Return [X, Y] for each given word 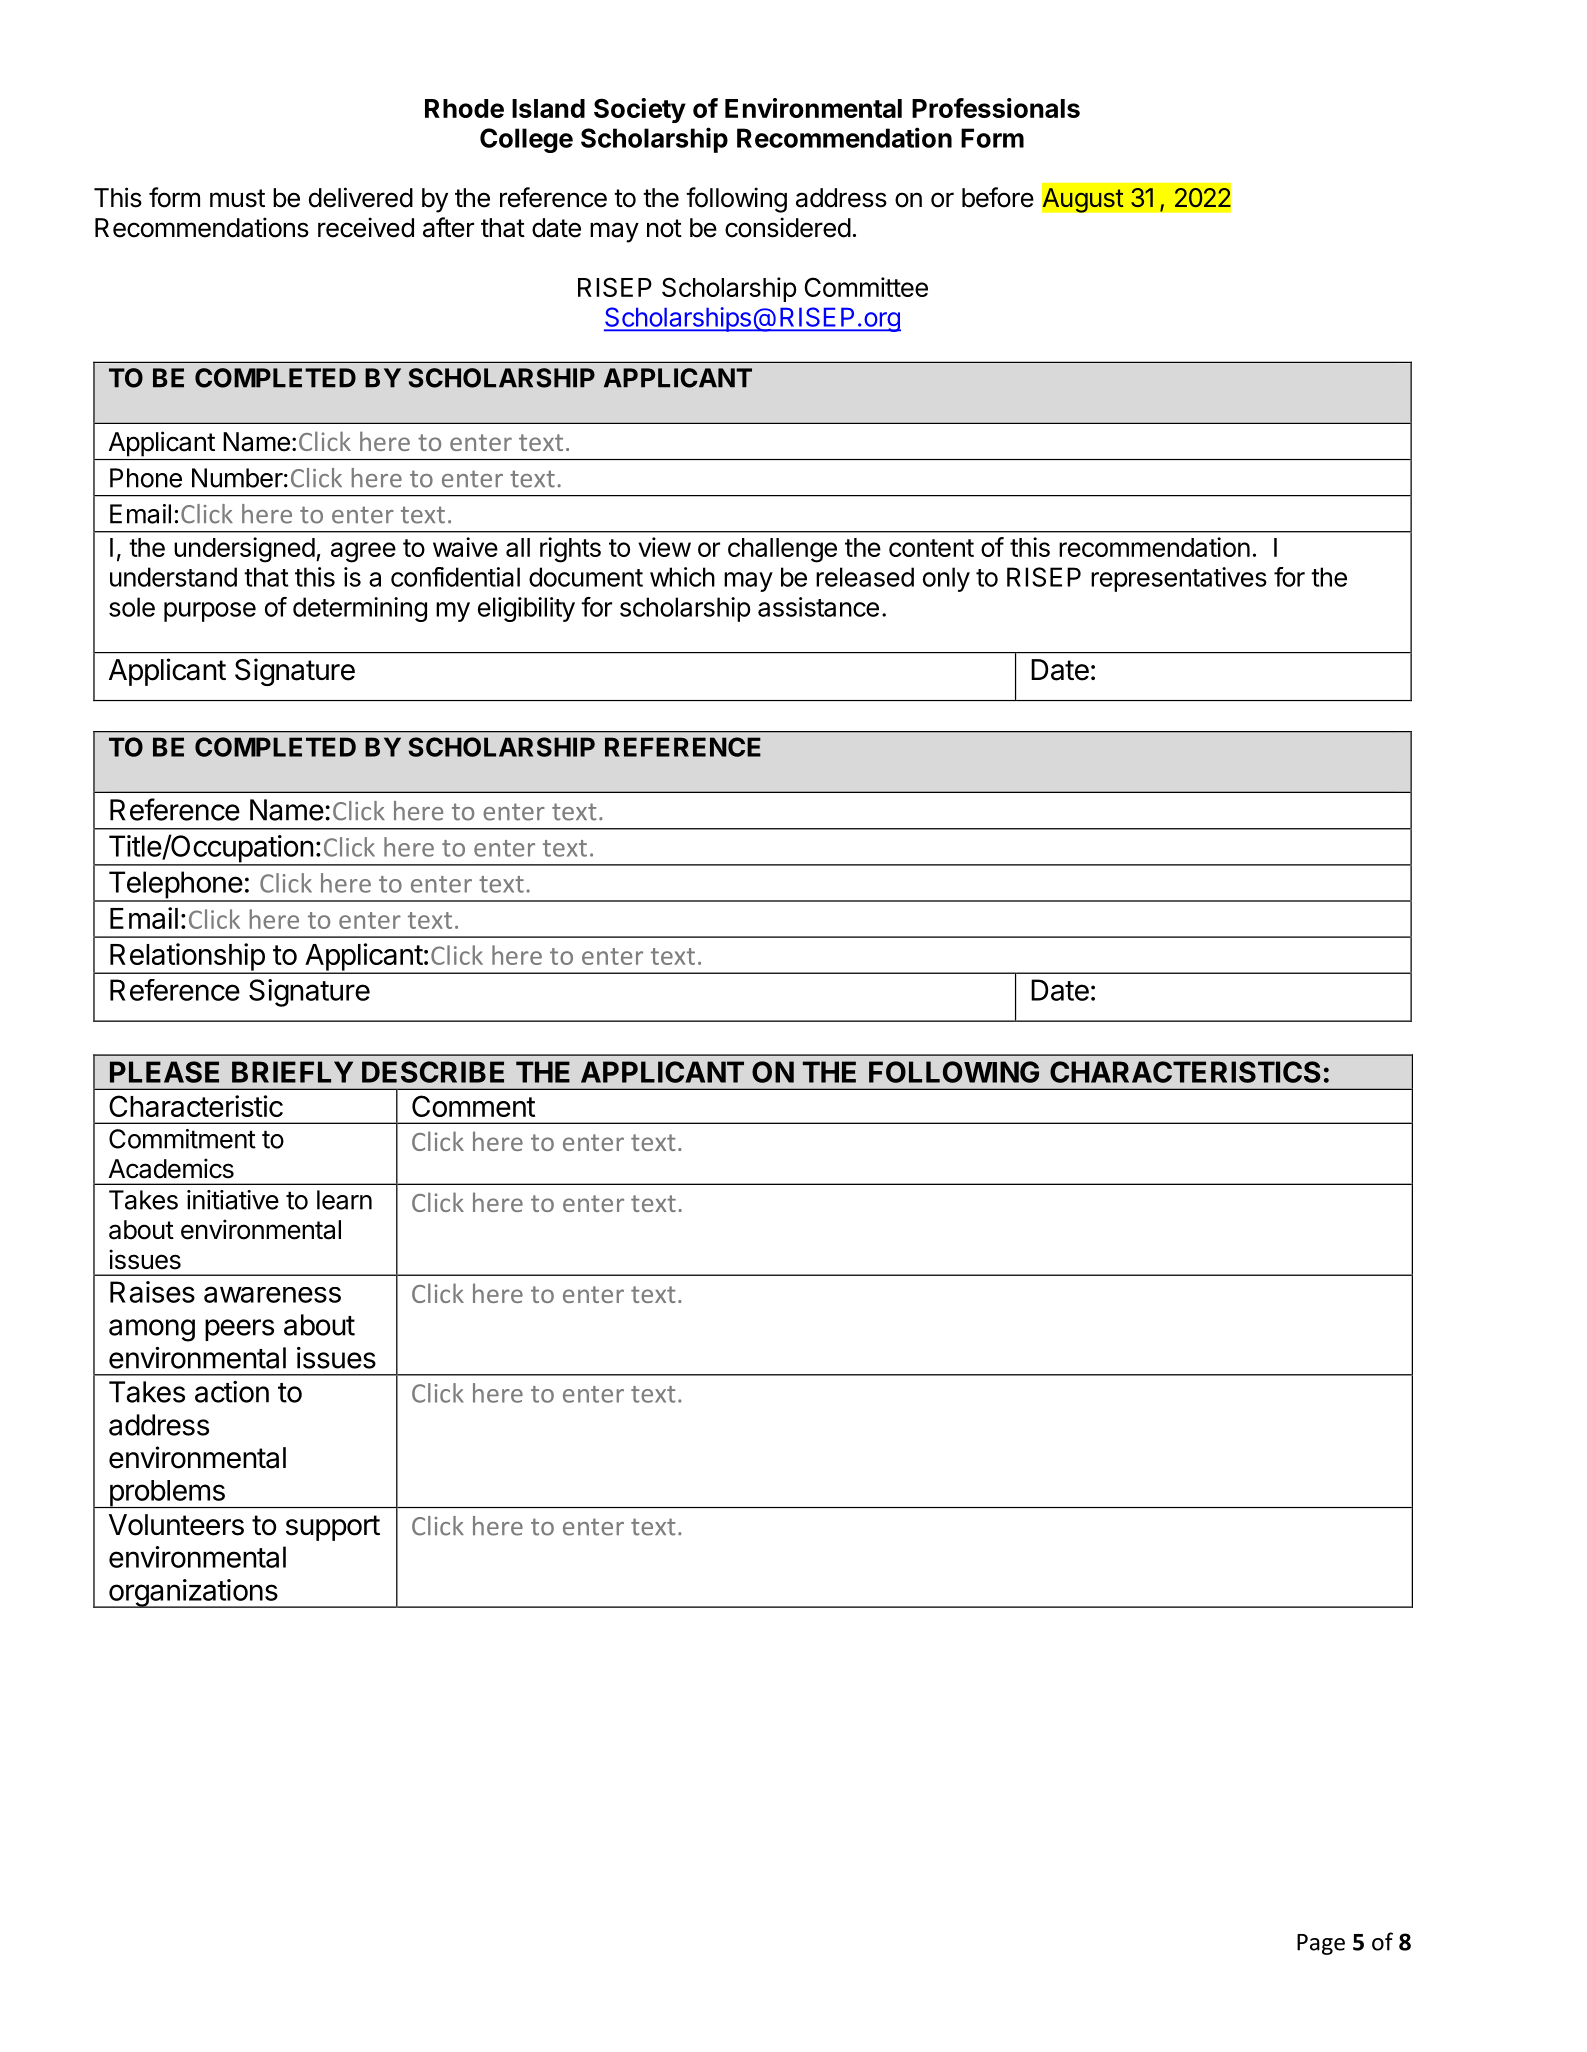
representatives [1179, 579]
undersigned [244, 550]
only [946, 579]
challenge [782, 550]
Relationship [187, 958]
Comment [473, 1106]
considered [788, 227]
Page [1321, 1944]
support [333, 1528]
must [237, 198]
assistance [818, 607]
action [232, 1392]
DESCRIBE [433, 1072]
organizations [193, 1593]
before [998, 197]
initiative [233, 1200]
